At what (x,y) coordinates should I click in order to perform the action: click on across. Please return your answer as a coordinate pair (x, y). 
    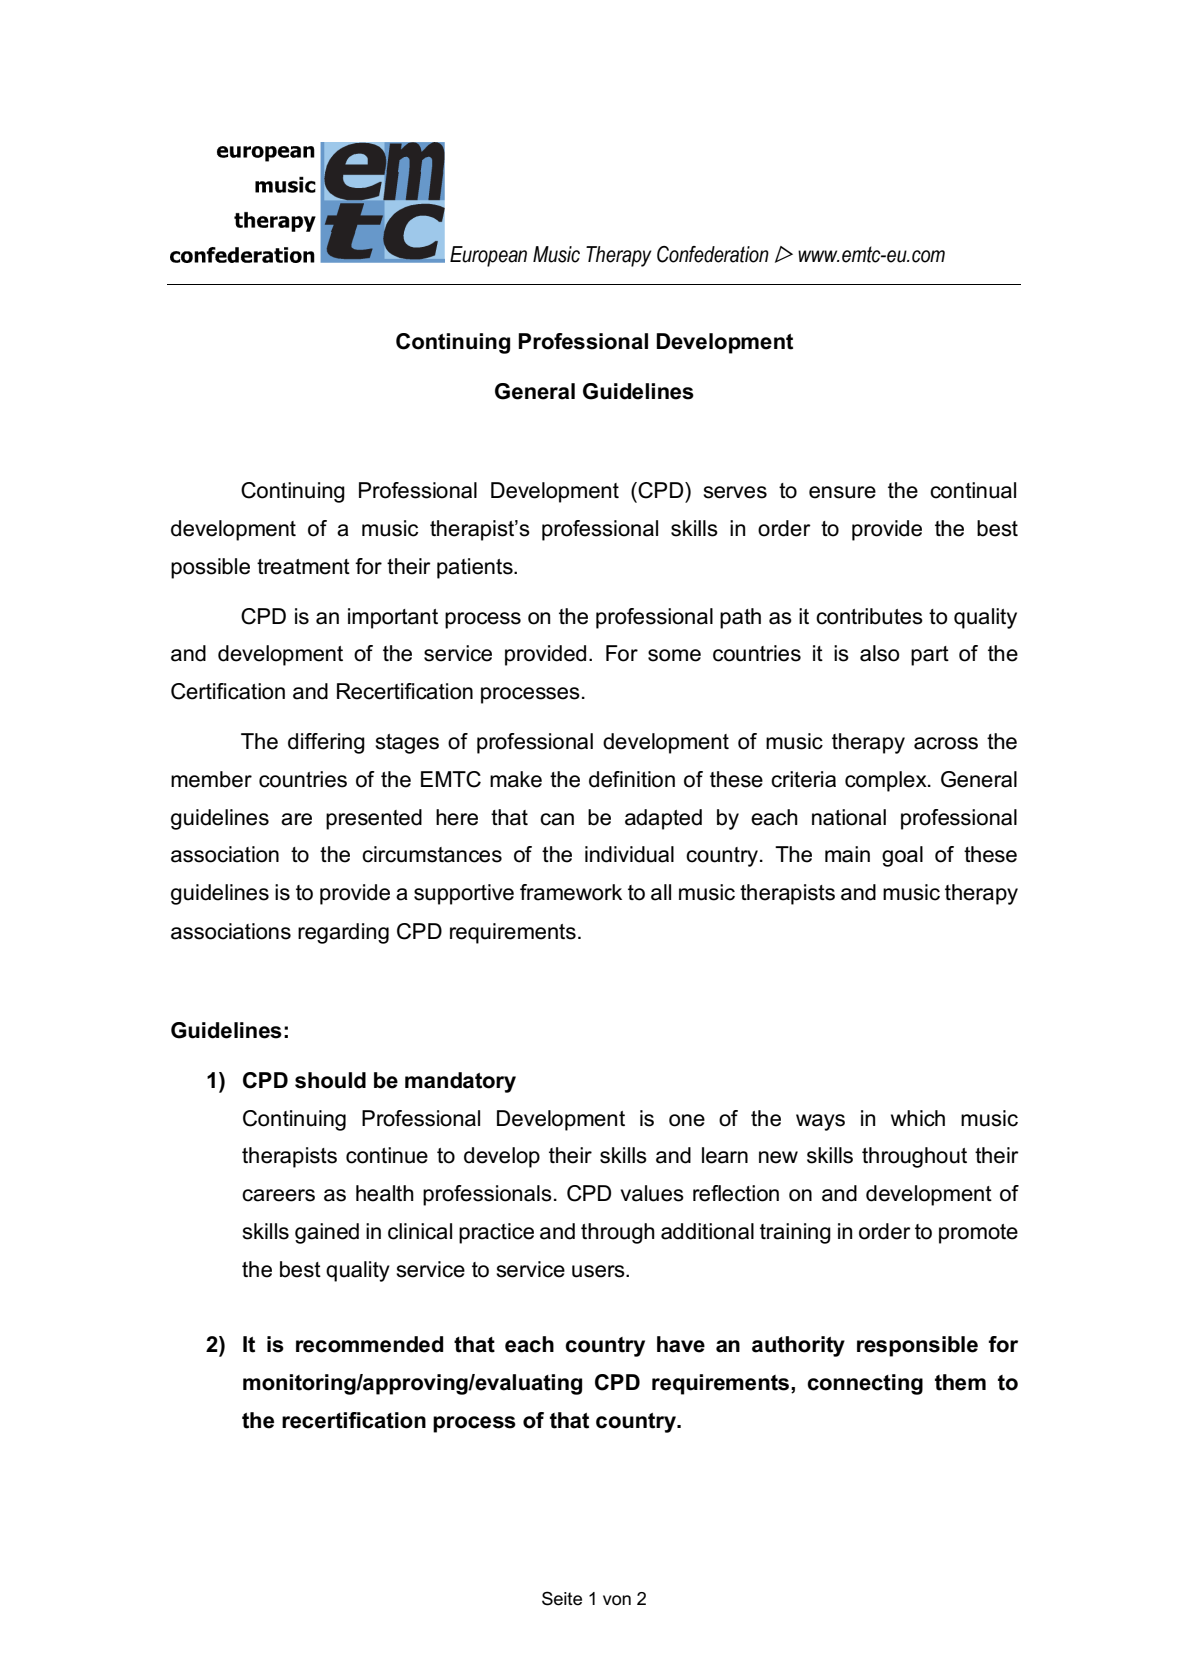
    Looking at the image, I should click on (946, 743).
